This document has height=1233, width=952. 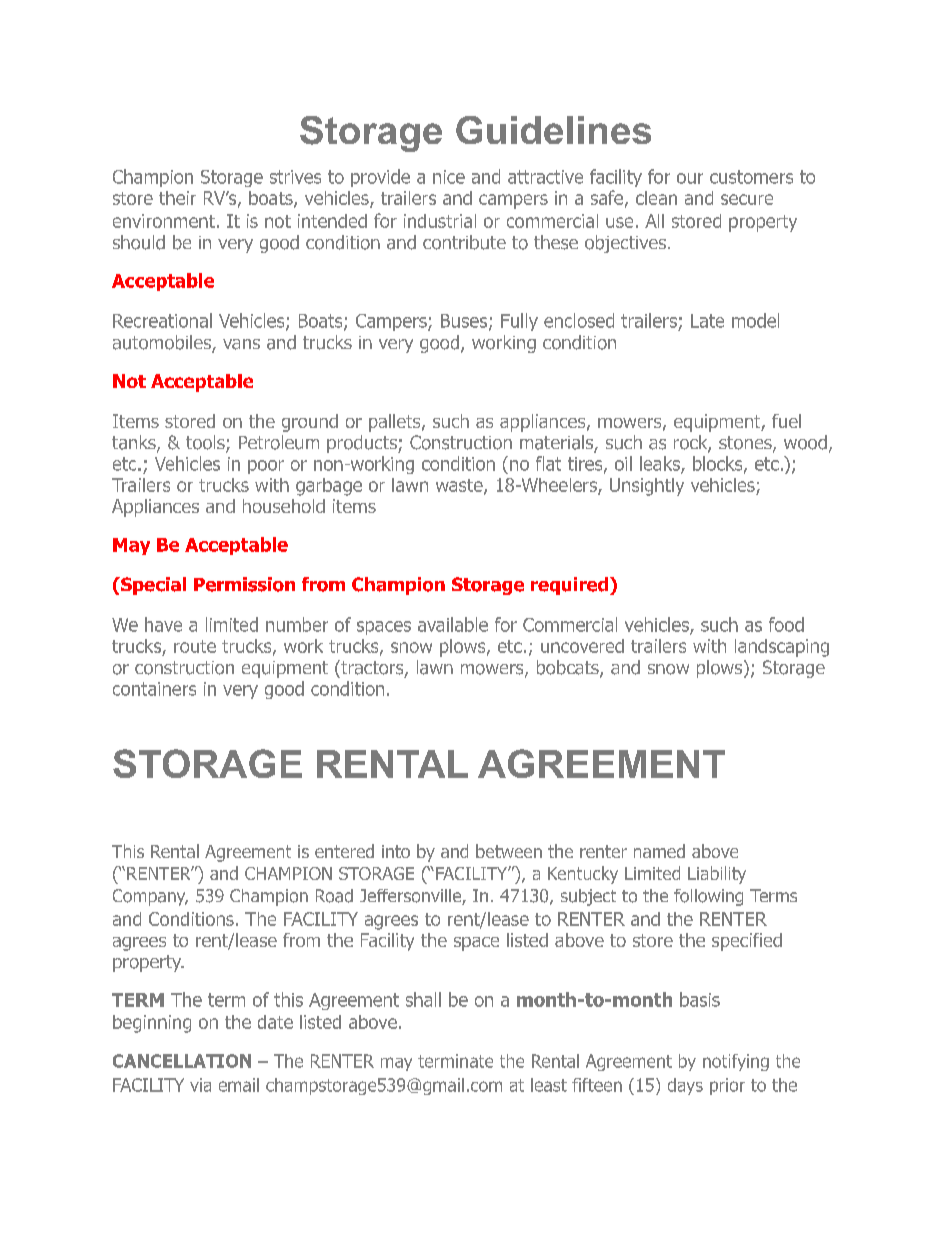 I want to click on available, so click(x=453, y=624).
